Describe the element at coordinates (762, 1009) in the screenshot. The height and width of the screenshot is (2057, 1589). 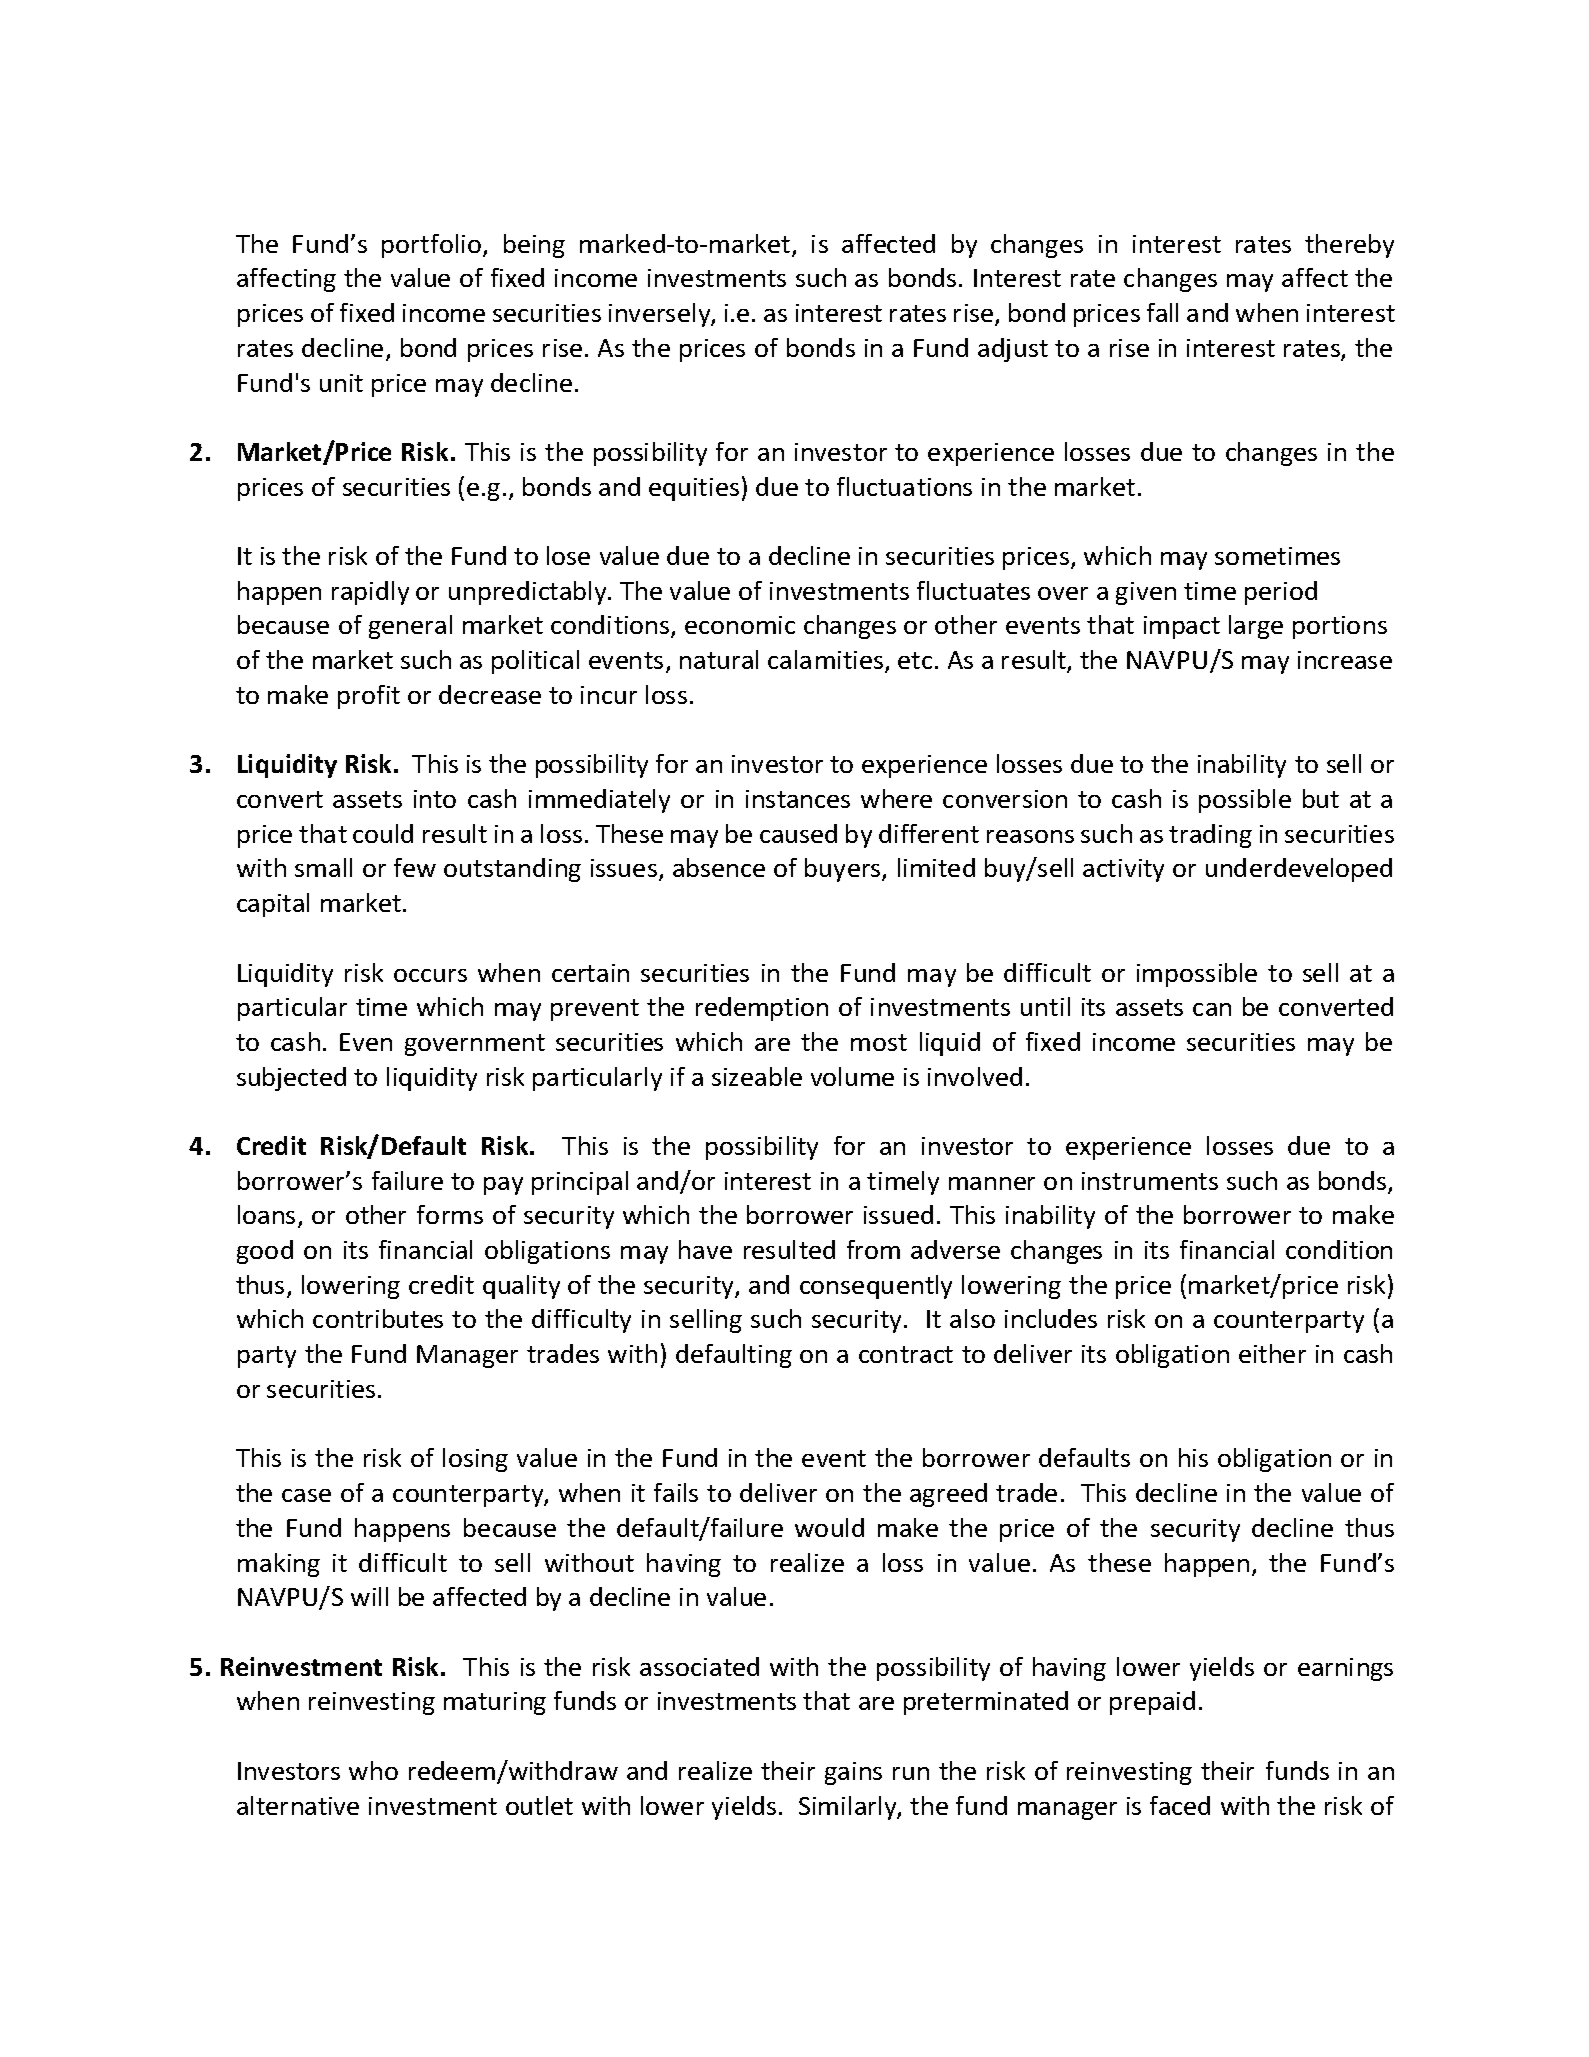
I see `redemption` at that location.
